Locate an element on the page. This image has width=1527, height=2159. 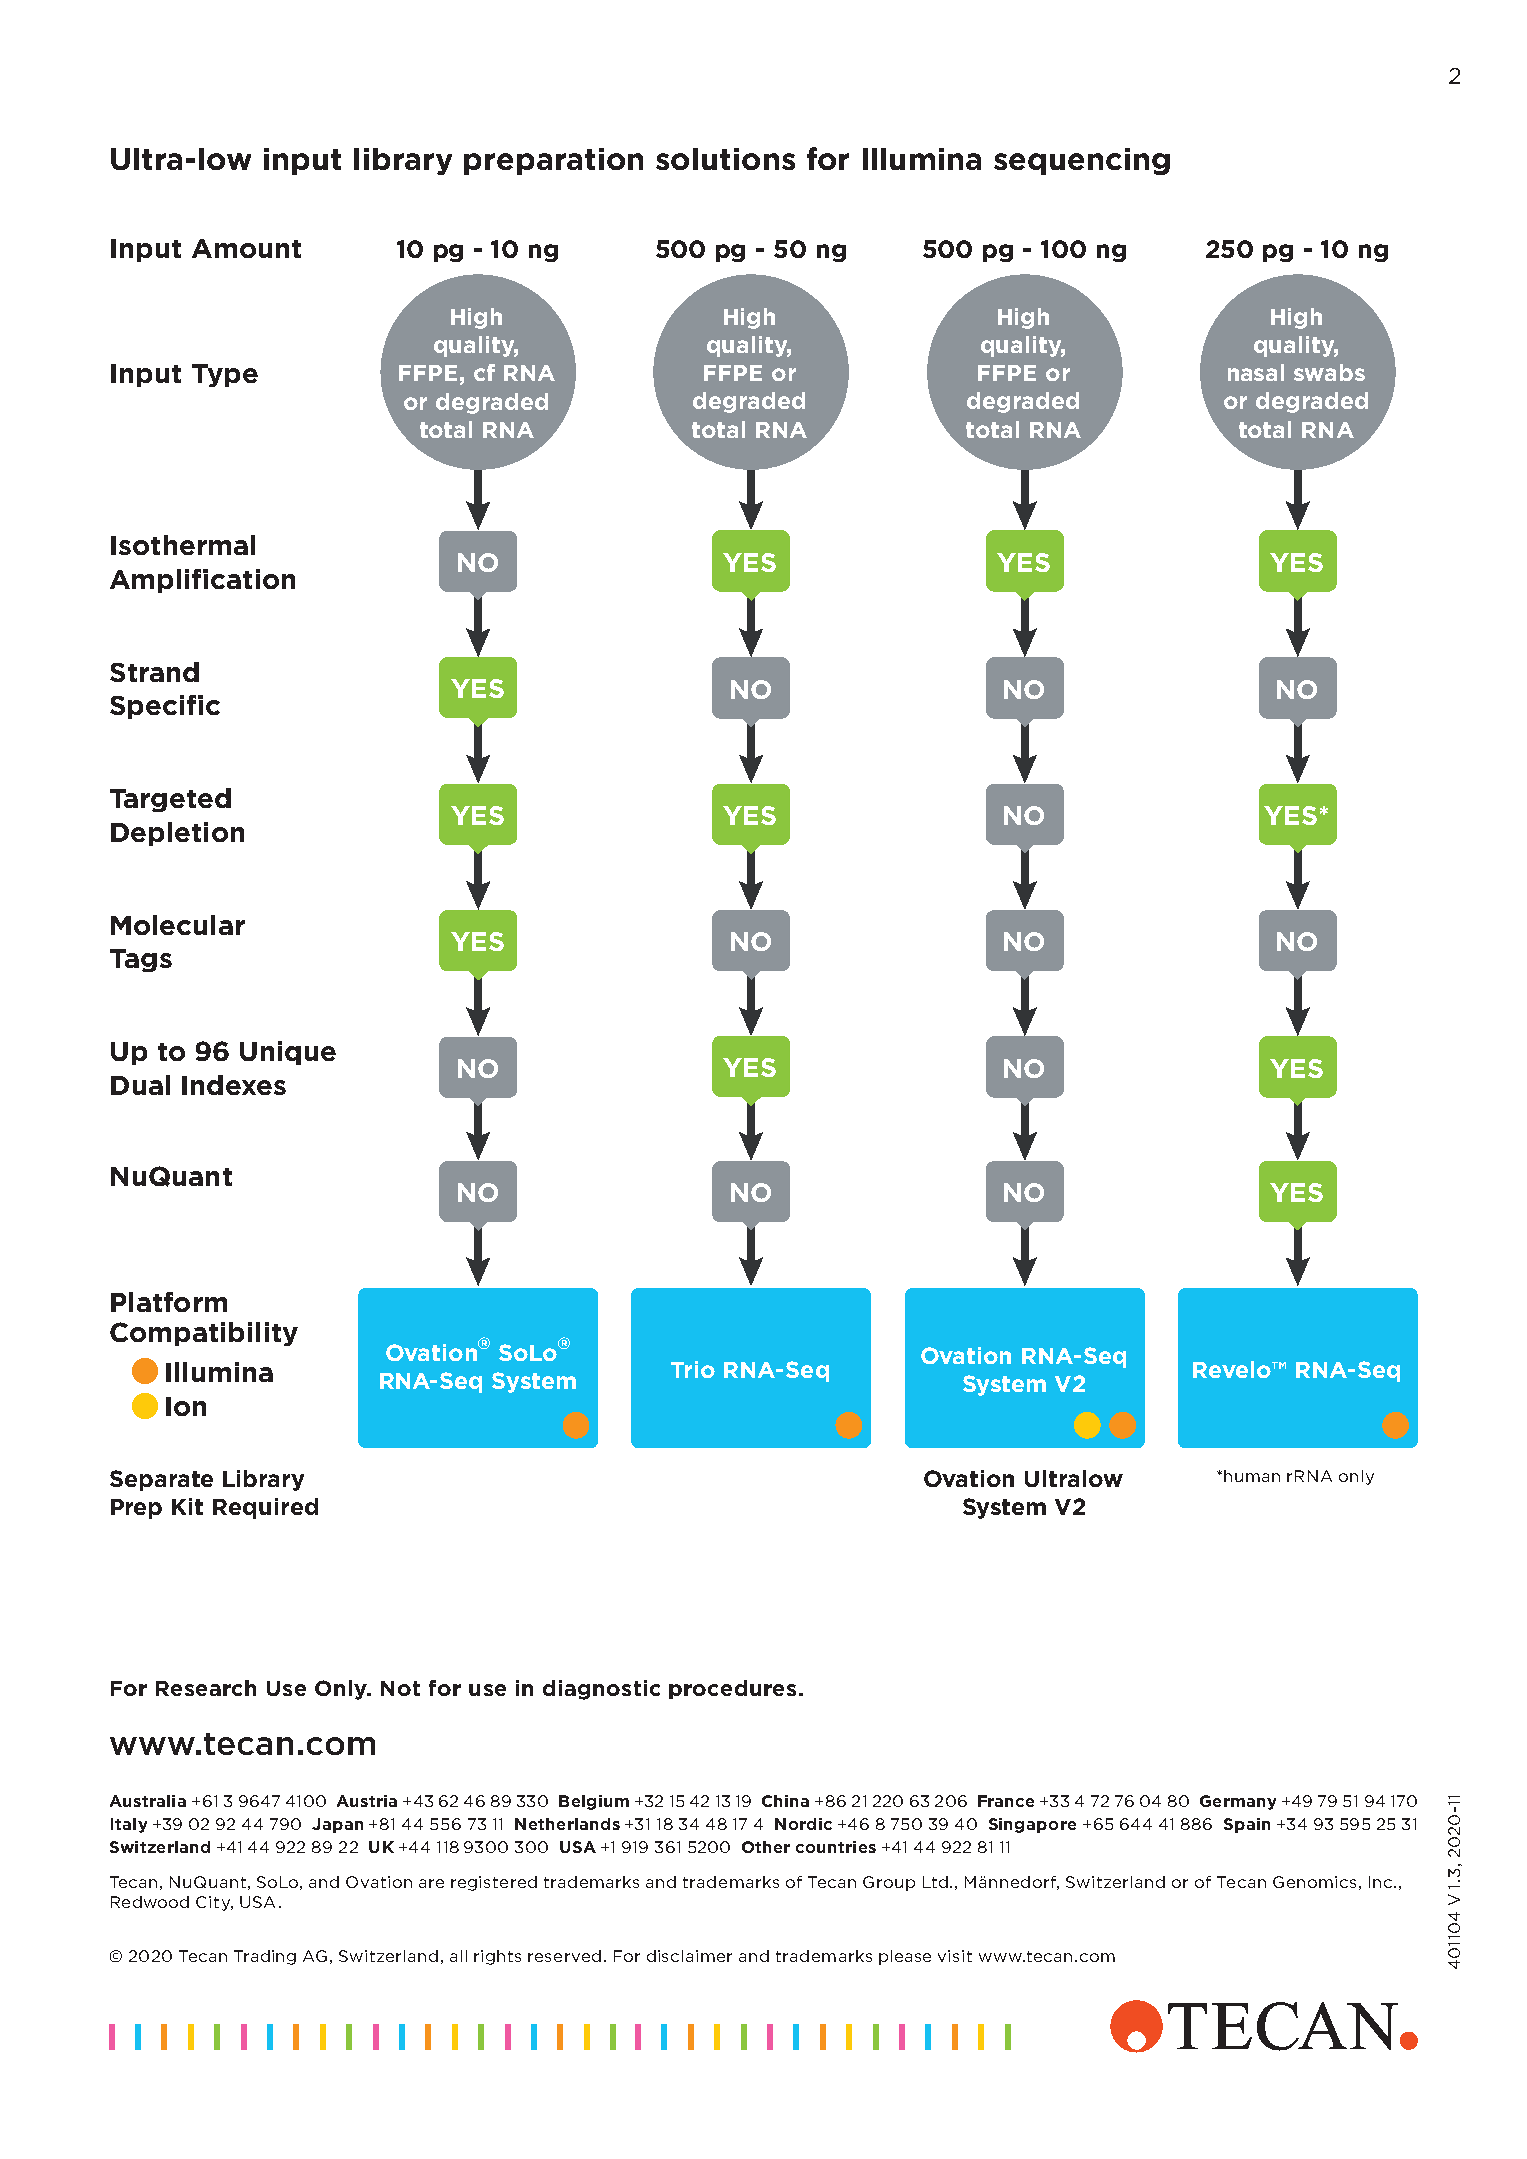
solutions is located at coordinates (725, 159).
